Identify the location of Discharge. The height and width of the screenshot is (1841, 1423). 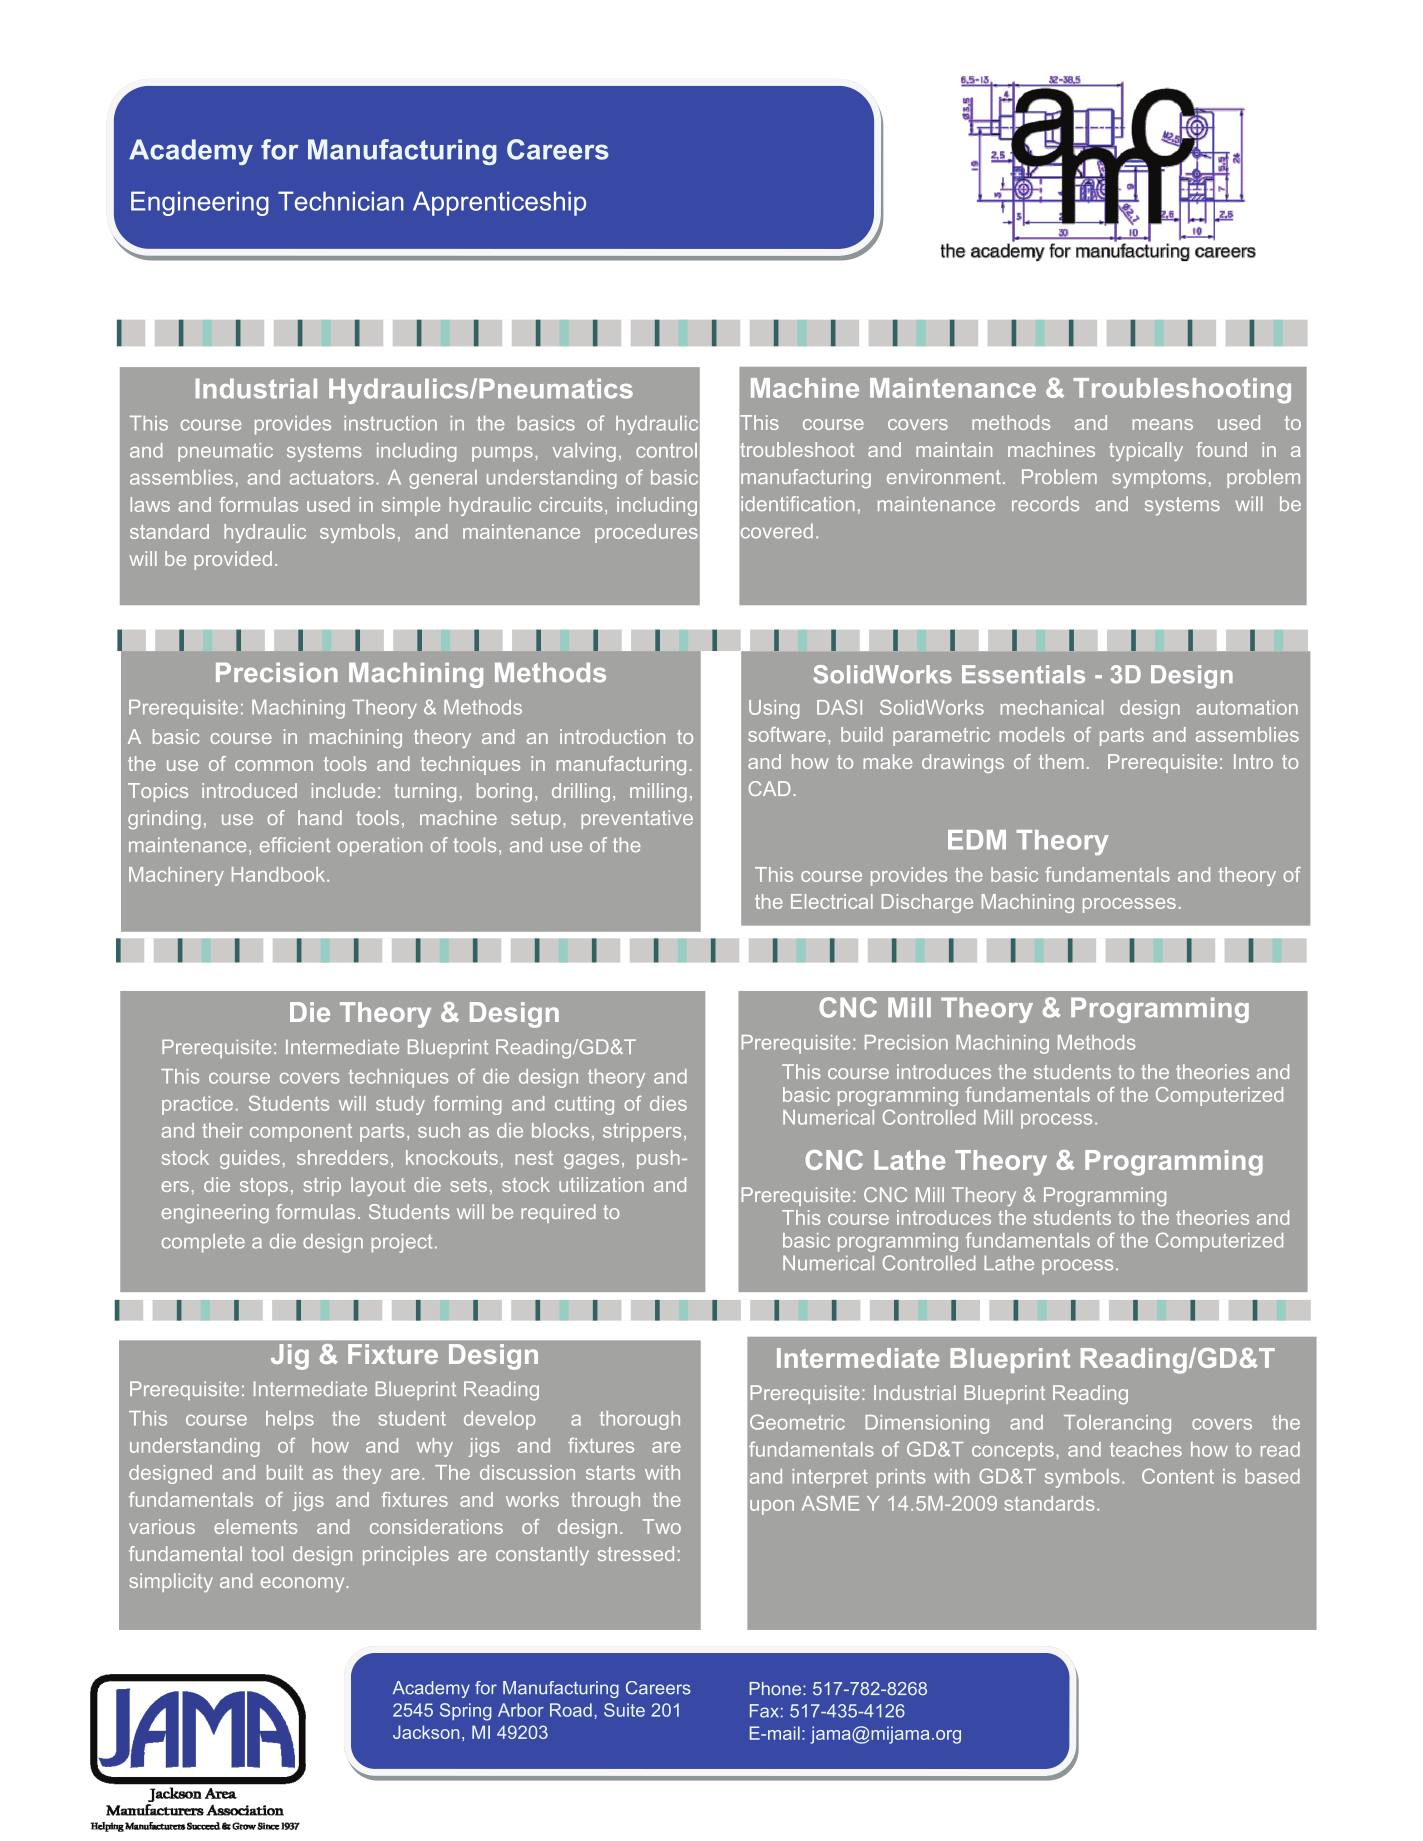
(927, 903).
